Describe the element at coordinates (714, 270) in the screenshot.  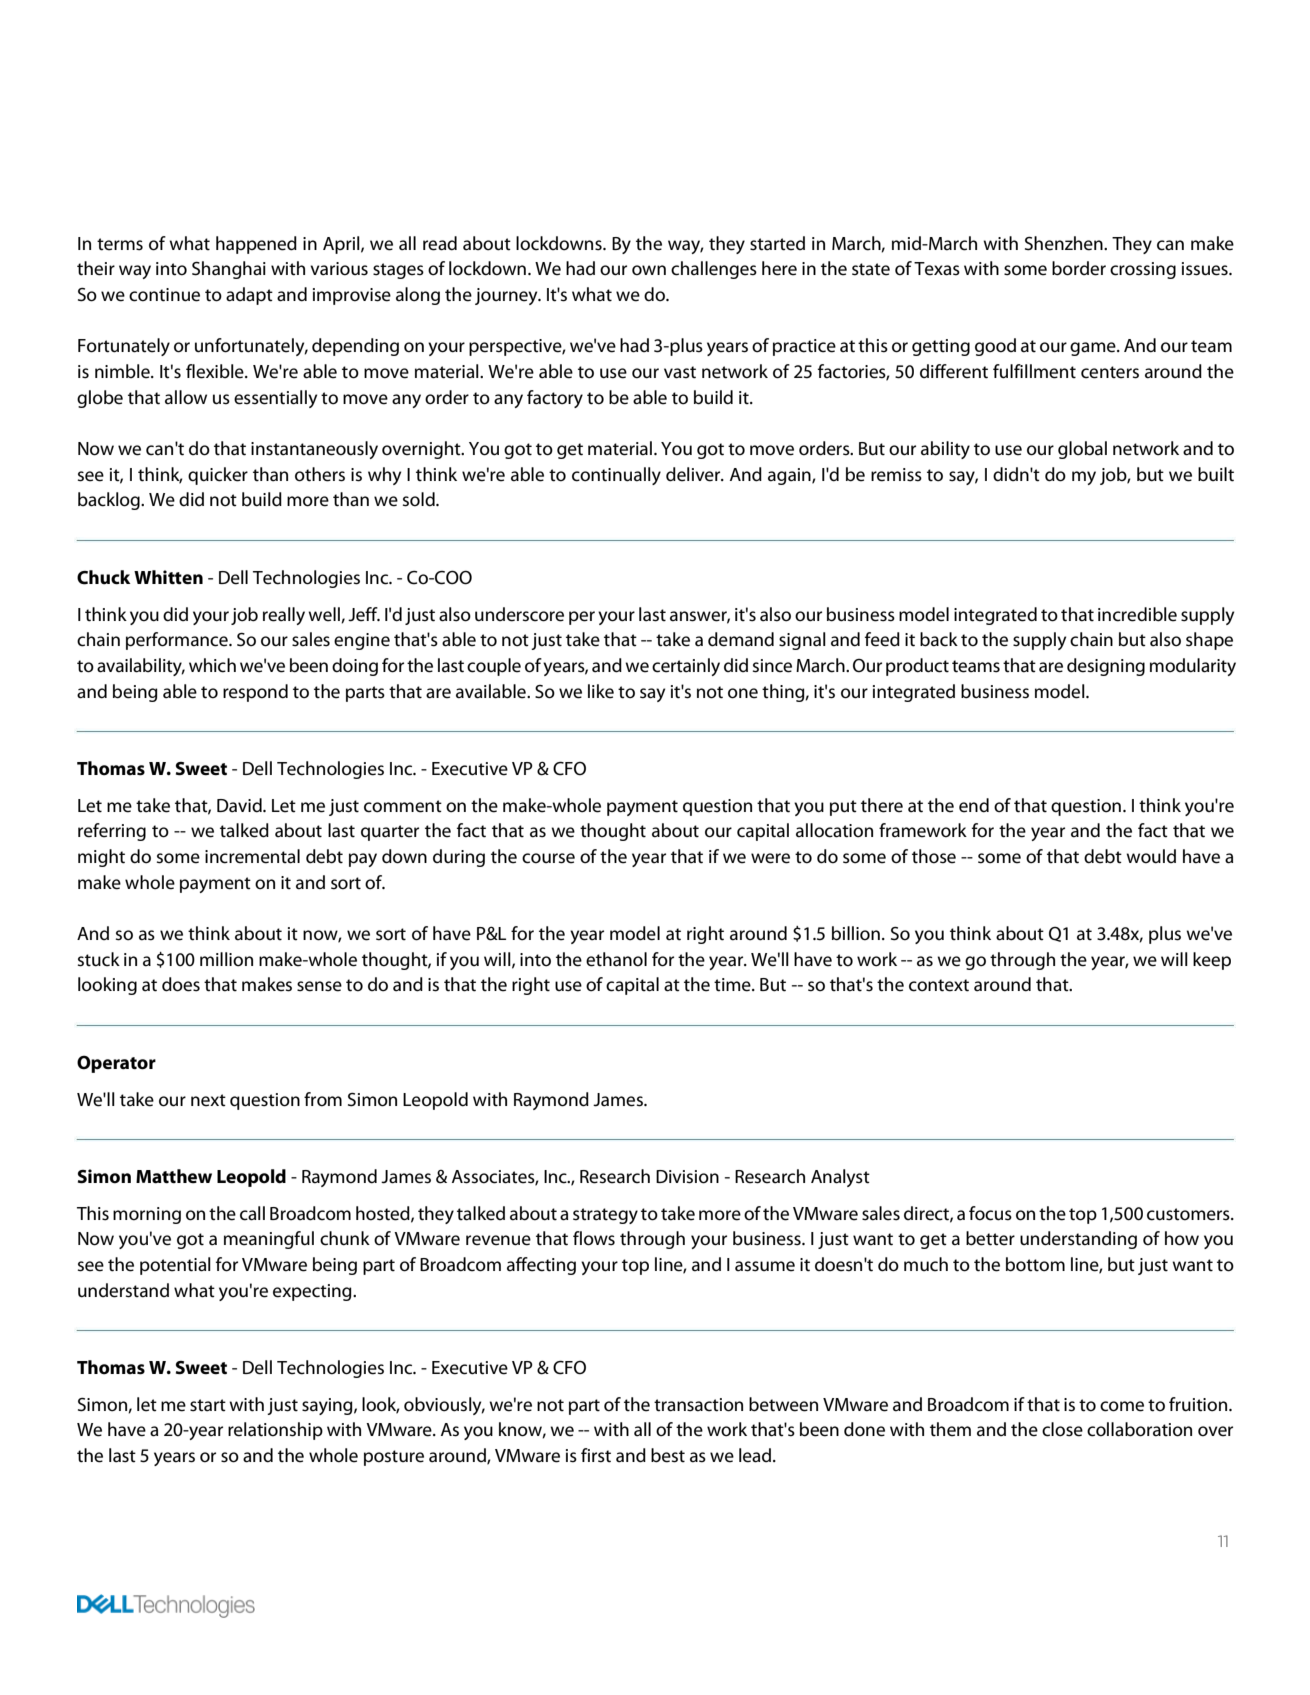
I see `challenges` at that location.
